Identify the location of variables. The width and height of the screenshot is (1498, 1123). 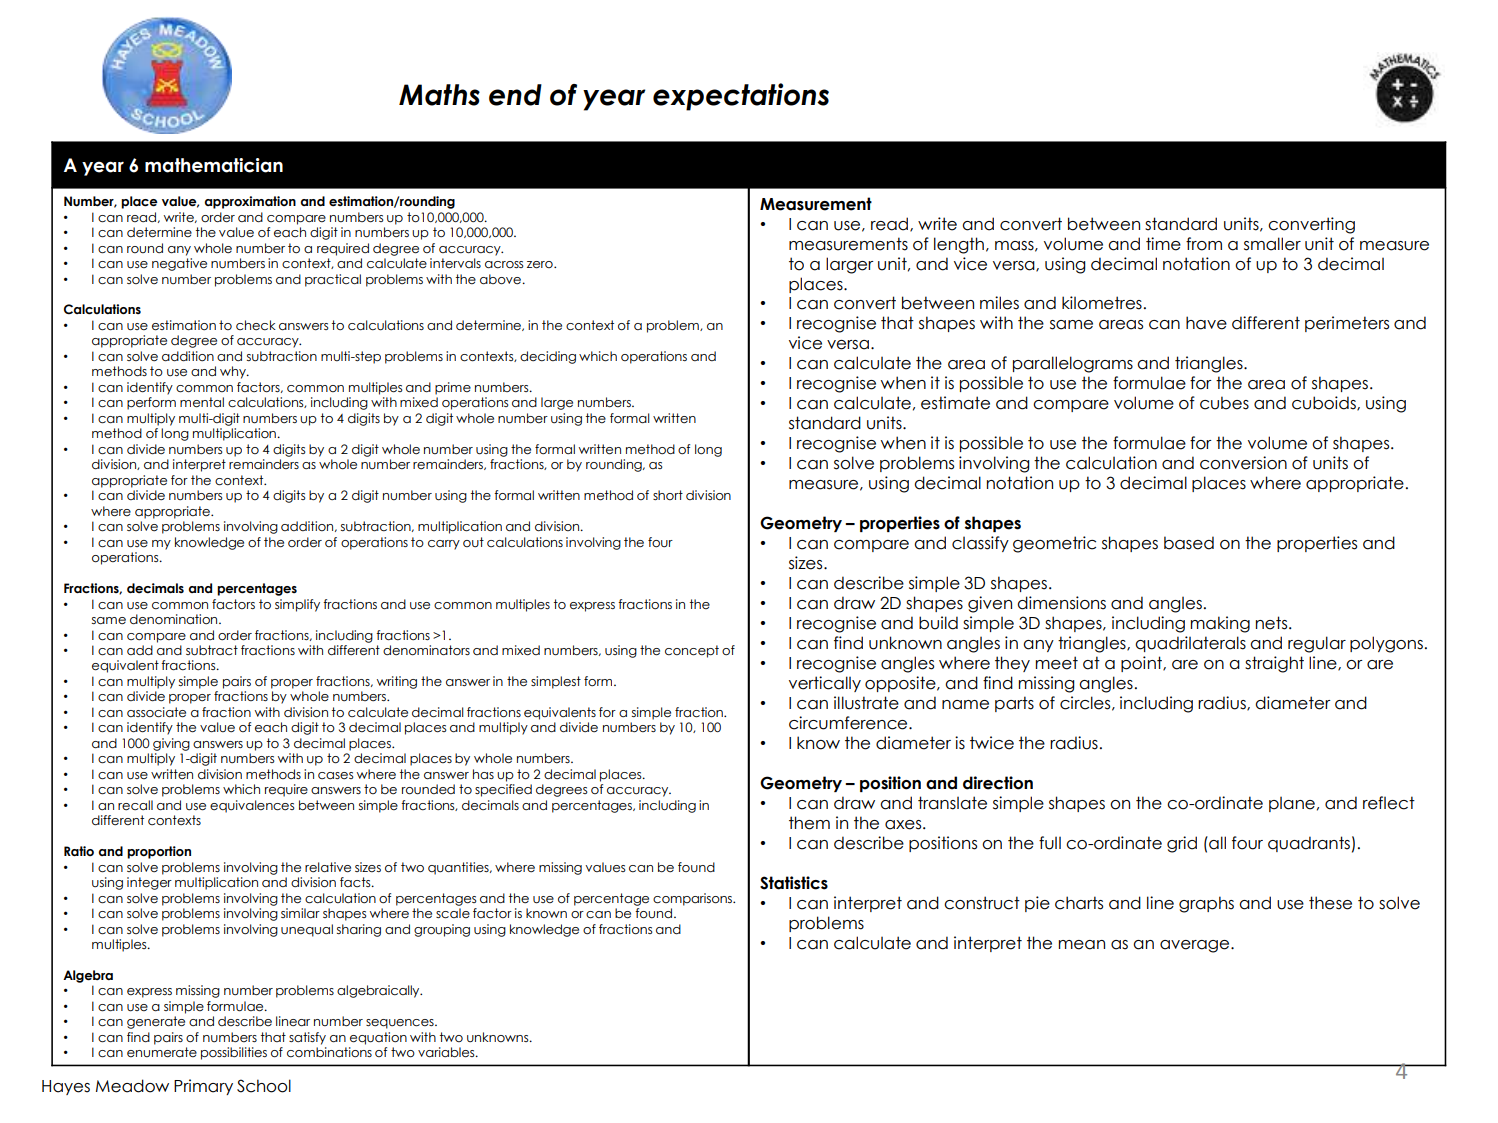
(447, 1052).
